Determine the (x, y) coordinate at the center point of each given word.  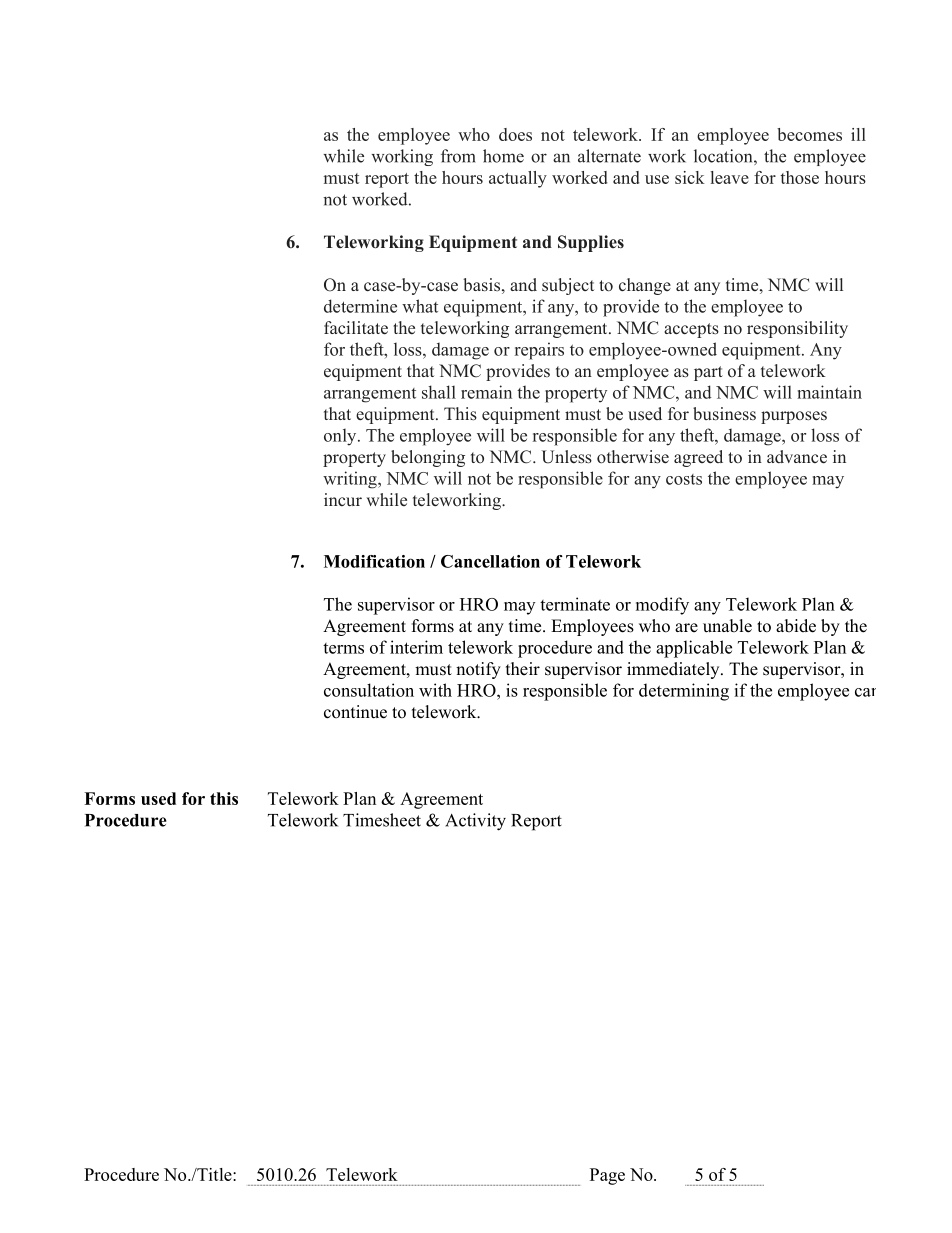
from (458, 156)
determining (684, 692)
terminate (575, 604)
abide (796, 626)
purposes (794, 417)
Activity (475, 822)
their (523, 669)
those (799, 177)
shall (439, 392)
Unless (566, 457)
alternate (609, 156)
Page (607, 1176)
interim (416, 647)
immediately (674, 670)
